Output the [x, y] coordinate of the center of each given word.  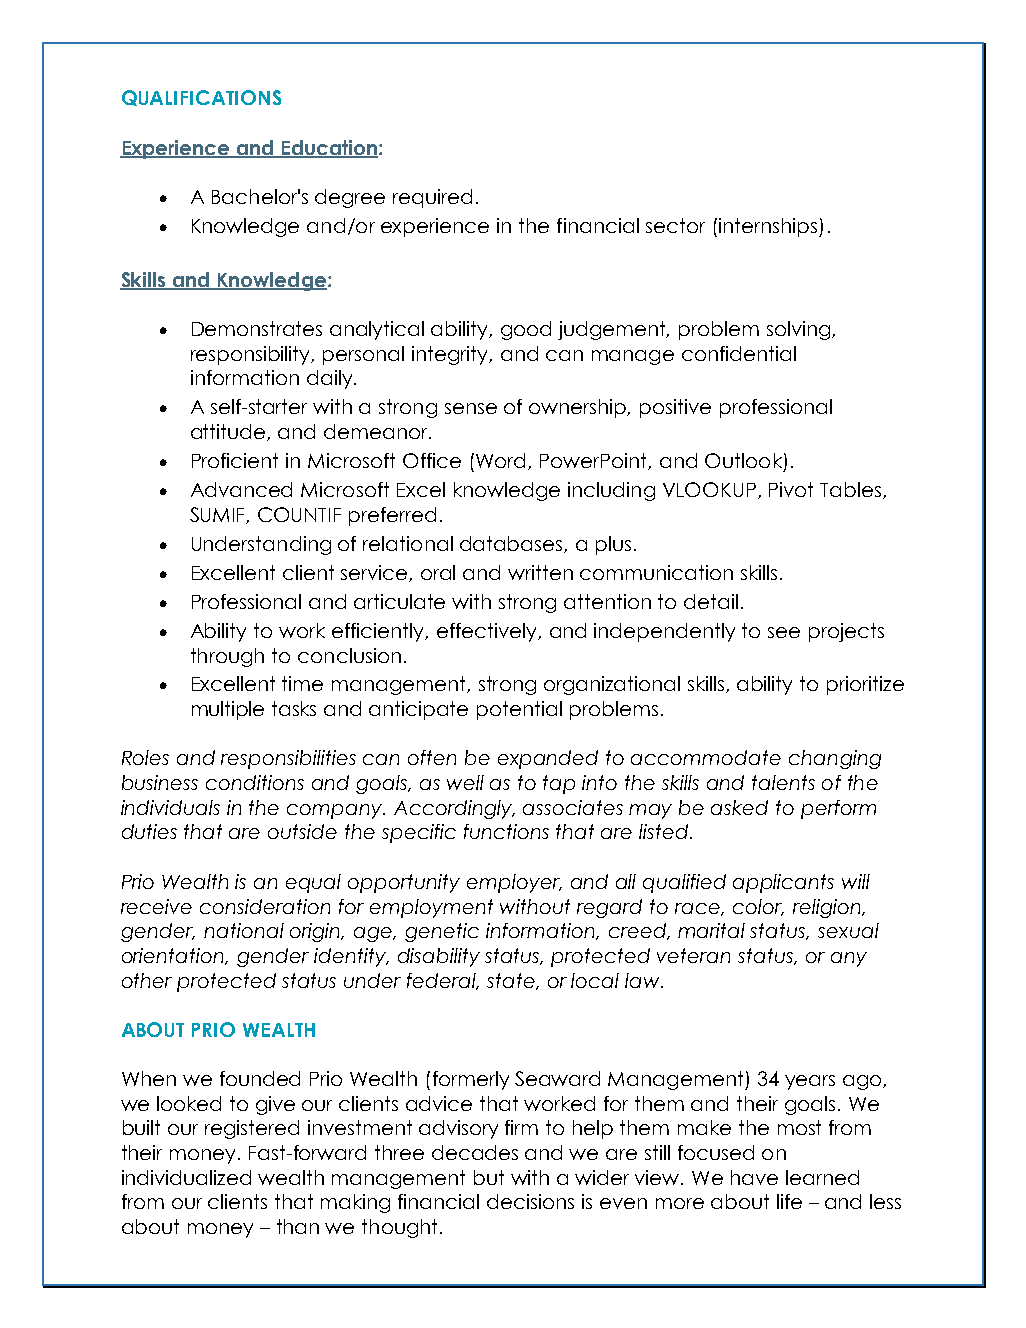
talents [783, 782]
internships [769, 227]
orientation [174, 956]
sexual [848, 930]
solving [800, 330]
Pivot [791, 489]
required [432, 198]
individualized [186, 1177]
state [512, 981]
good [526, 330]
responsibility [252, 355]
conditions [255, 782]
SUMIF [218, 515]
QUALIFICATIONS [201, 98]
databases [512, 544]
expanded [548, 759]
